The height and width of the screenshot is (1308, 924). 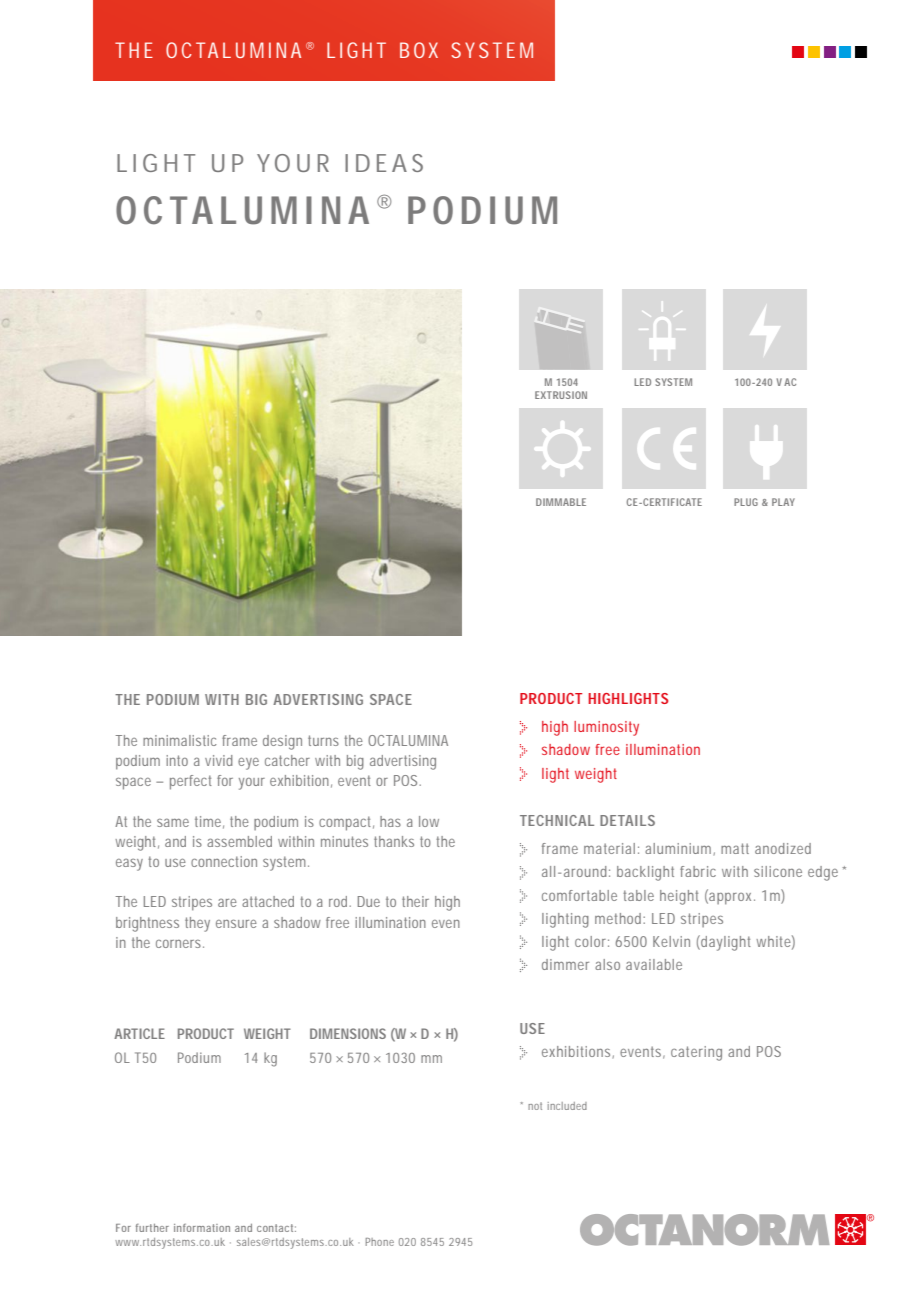 I want to click on minimalistic, so click(x=180, y=740).
